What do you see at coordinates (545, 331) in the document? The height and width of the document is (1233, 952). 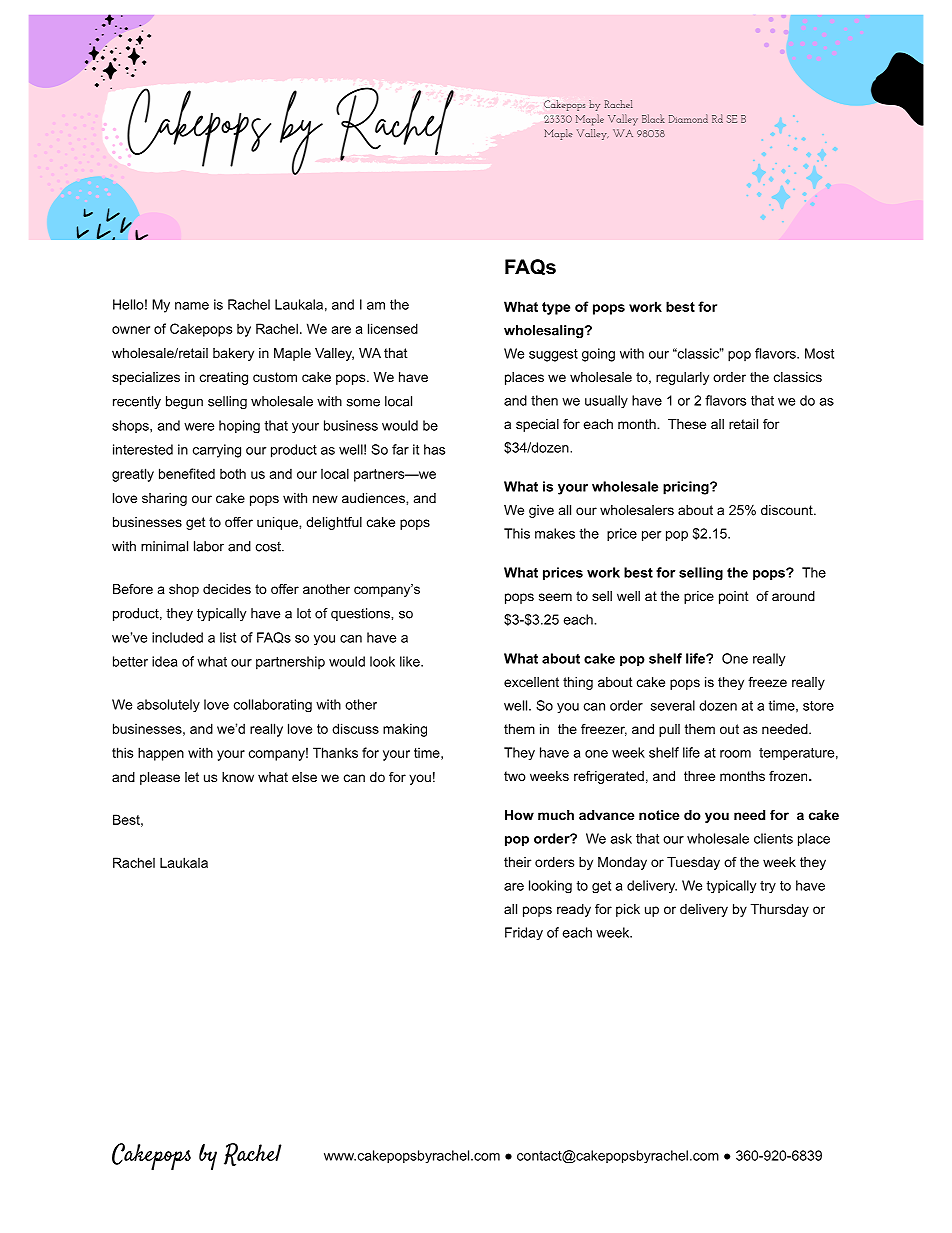 I see `wholesaling` at bounding box center [545, 331].
